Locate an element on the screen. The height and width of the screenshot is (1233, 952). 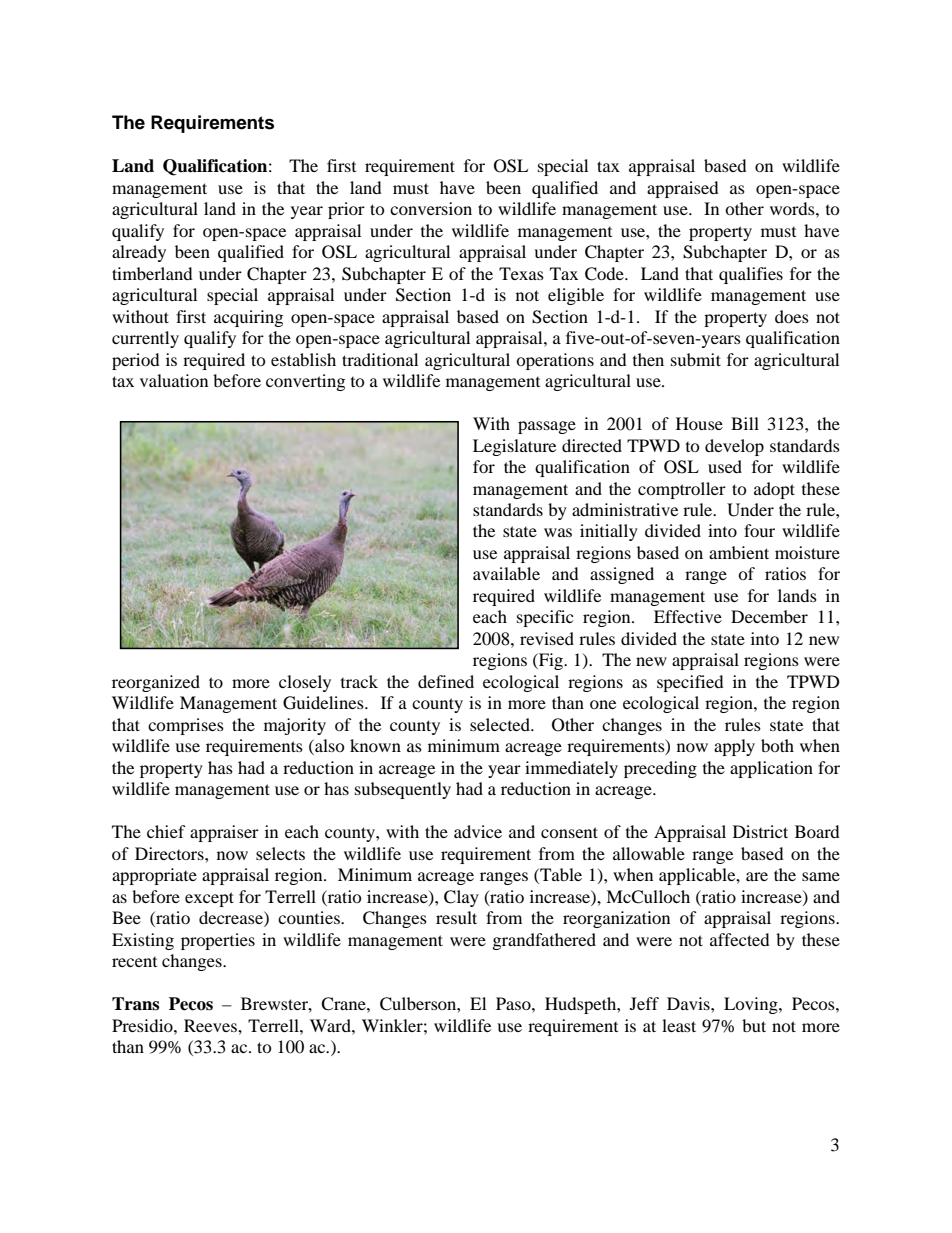
conversion is located at coordinates (431, 208).
